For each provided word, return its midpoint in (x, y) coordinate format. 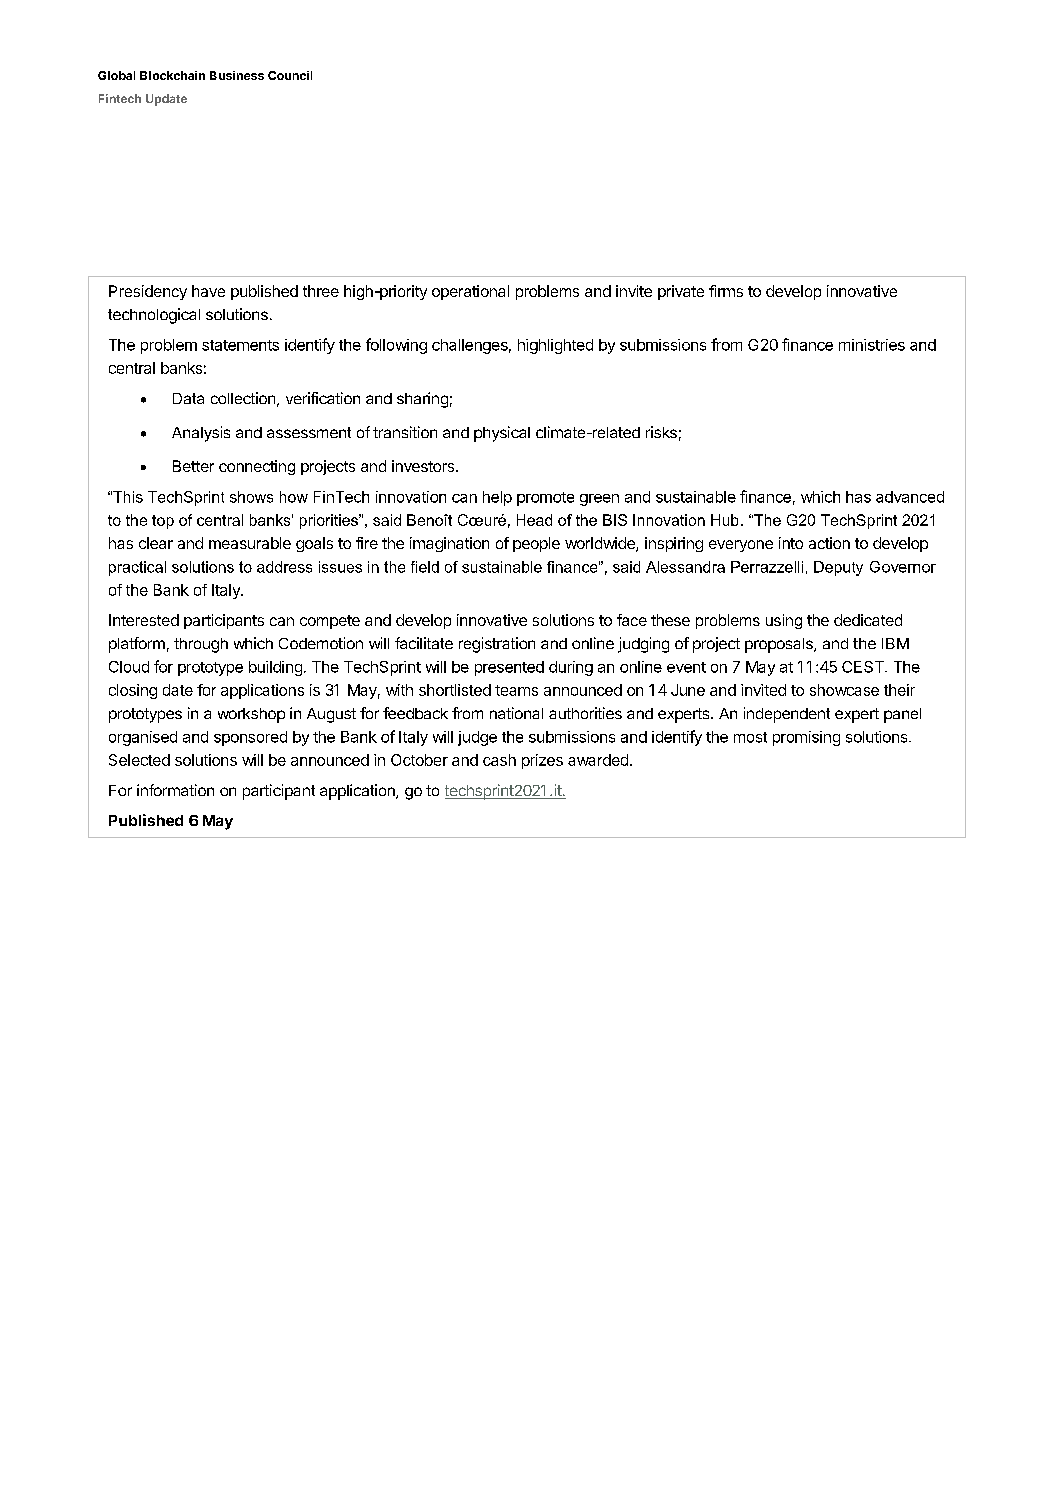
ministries (872, 345)
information (175, 790)
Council (290, 75)
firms (726, 291)
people (536, 544)
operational (470, 292)
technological (154, 316)
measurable (250, 543)
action (829, 543)
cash (499, 760)
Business (237, 75)
